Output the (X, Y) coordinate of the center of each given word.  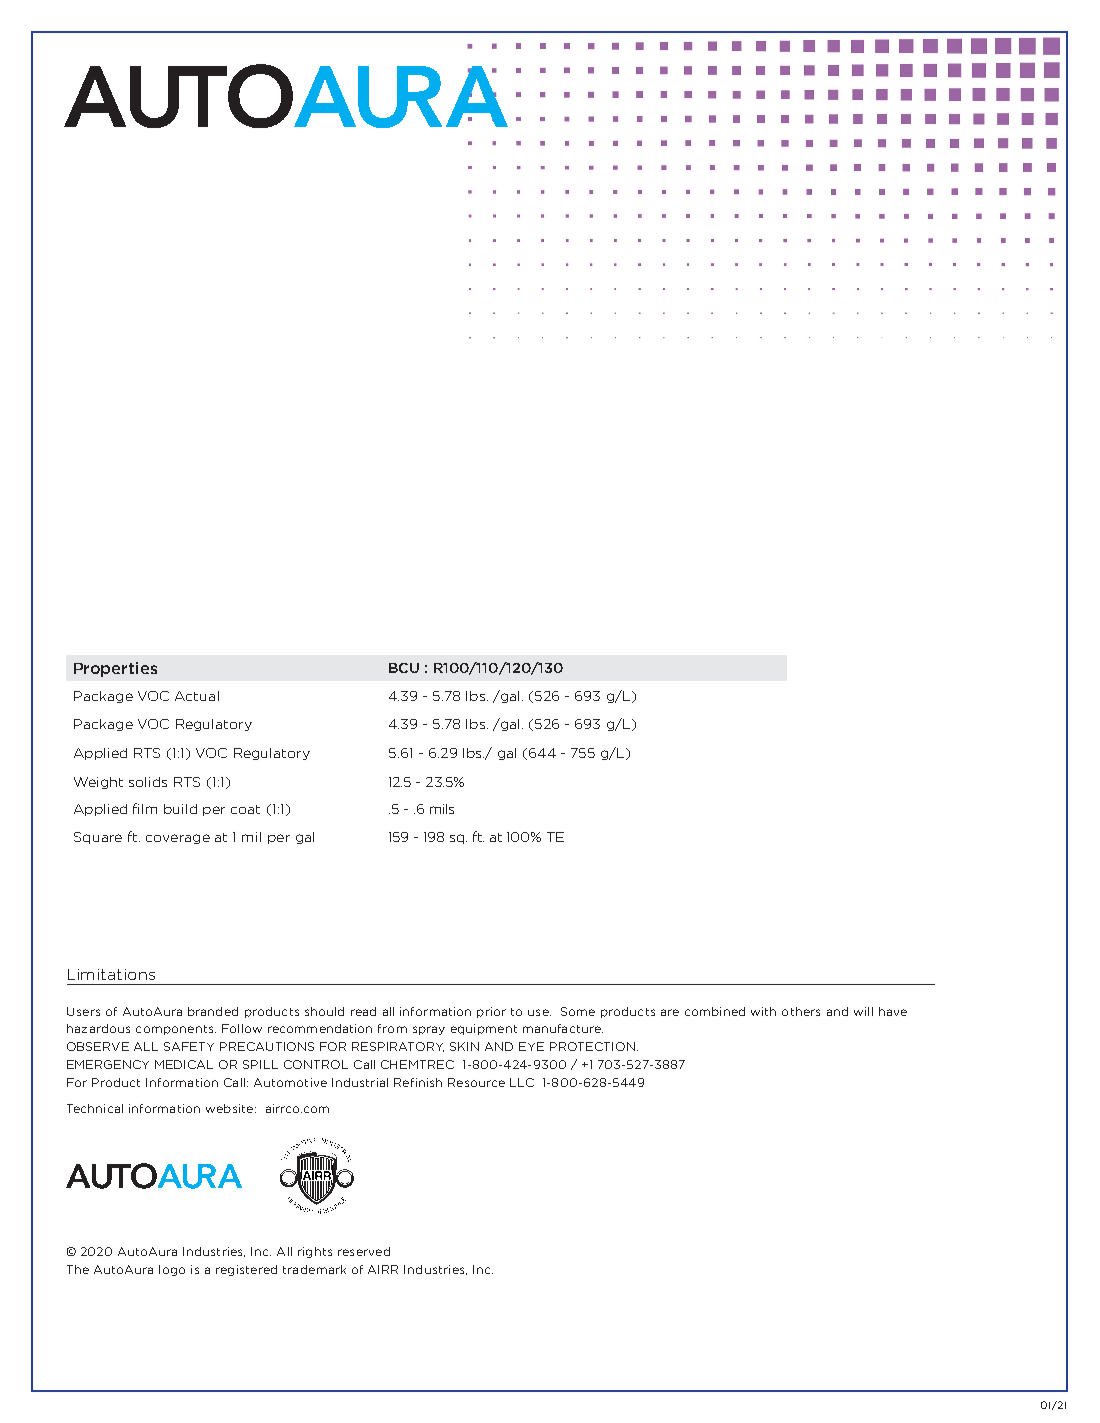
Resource (476, 1082)
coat (245, 809)
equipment (484, 1029)
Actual (197, 696)
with (763, 1011)
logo (172, 1270)
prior (491, 1012)
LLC (522, 1082)
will (863, 1011)
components (176, 1030)
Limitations (111, 974)
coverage (178, 839)
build (180, 809)
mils (442, 809)
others (801, 1011)
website (229, 1108)
